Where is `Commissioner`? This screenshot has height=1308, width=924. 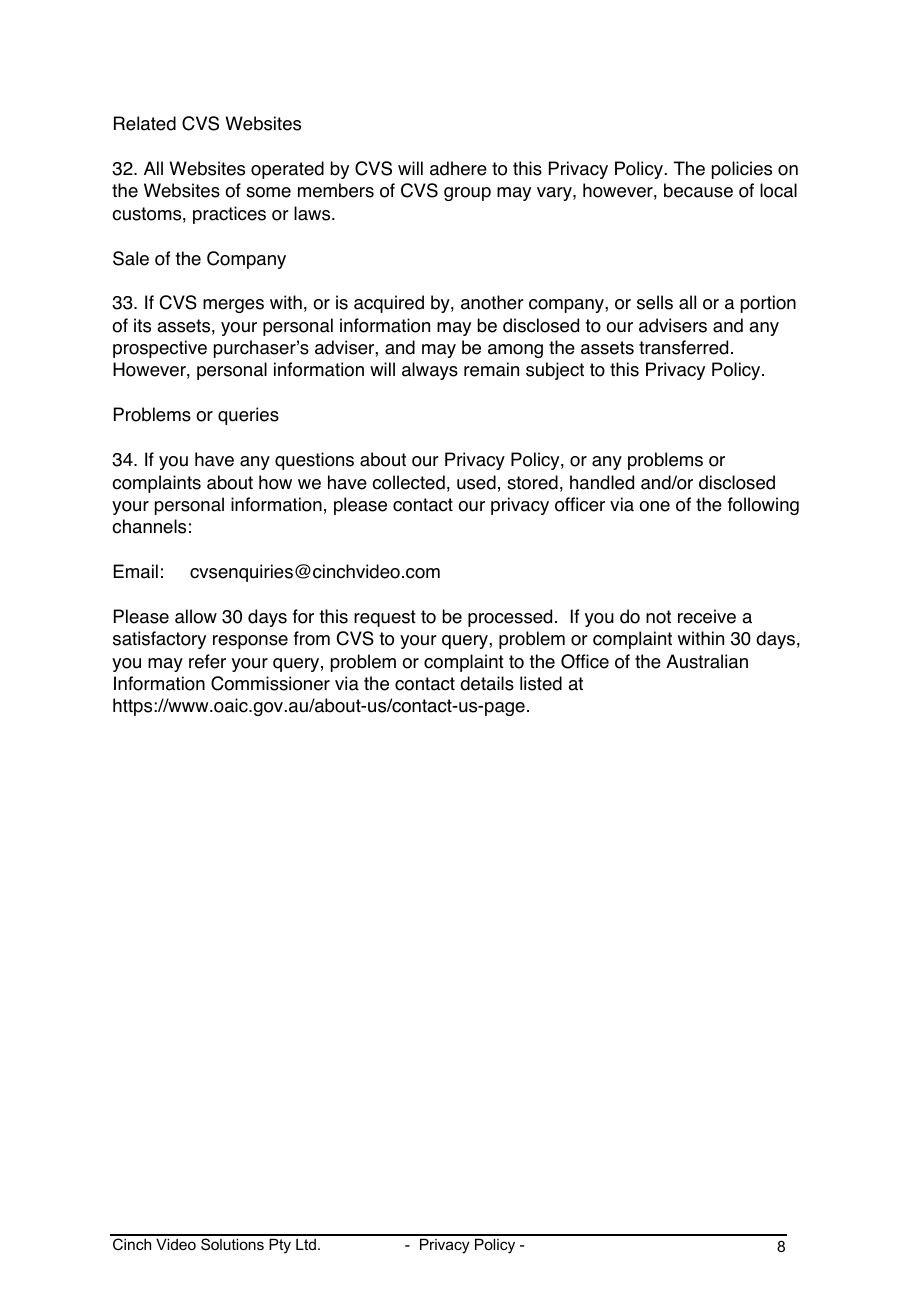
Commissioner is located at coordinates (270, 683).
